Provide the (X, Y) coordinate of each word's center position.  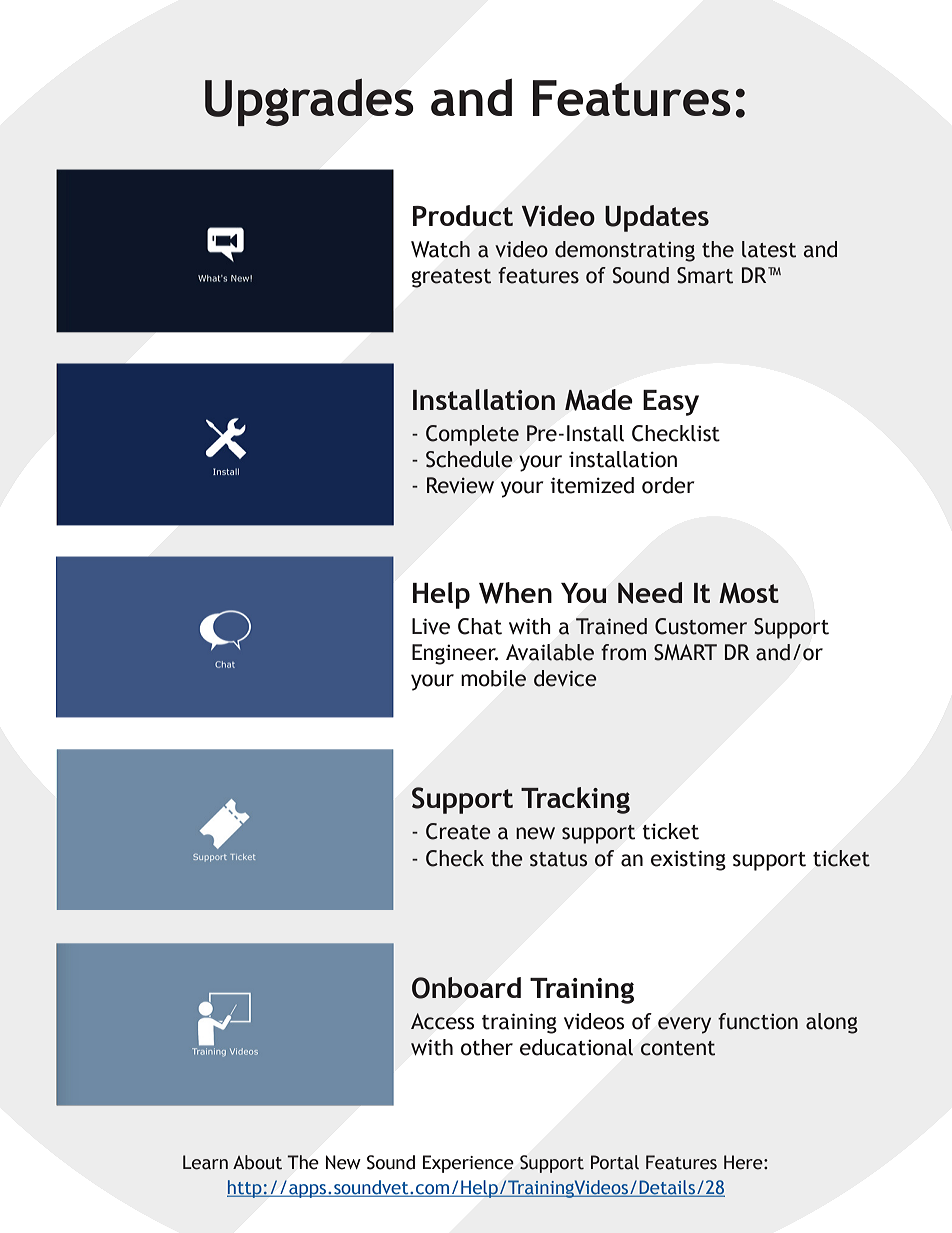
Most (749, 593)
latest (769, 249)
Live (431, 626)
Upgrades (309, 102)
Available (550, 652)
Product (463, 215)
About (257, 1162)
